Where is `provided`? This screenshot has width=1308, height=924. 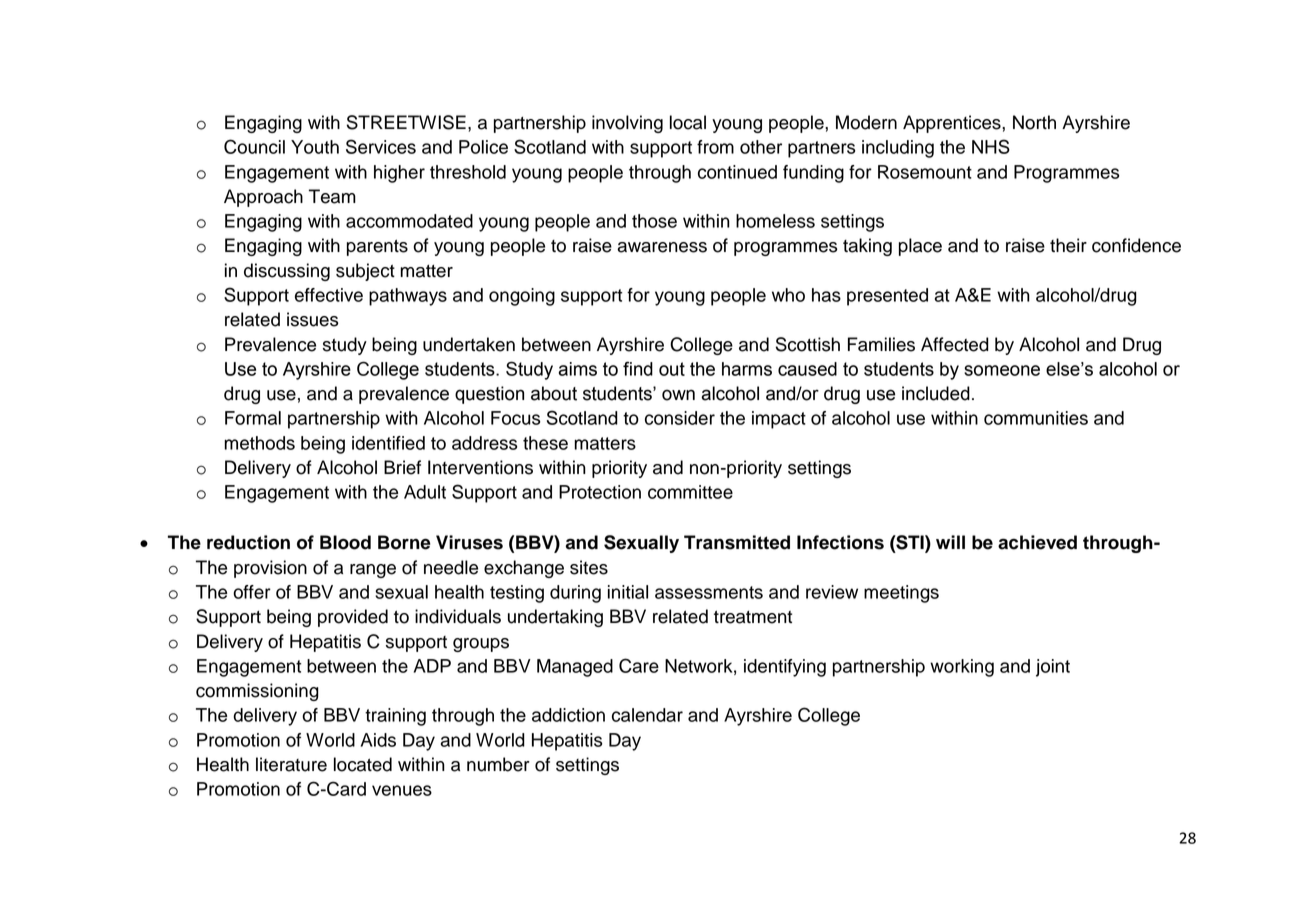
provided is located at coordinates (353, 618).
